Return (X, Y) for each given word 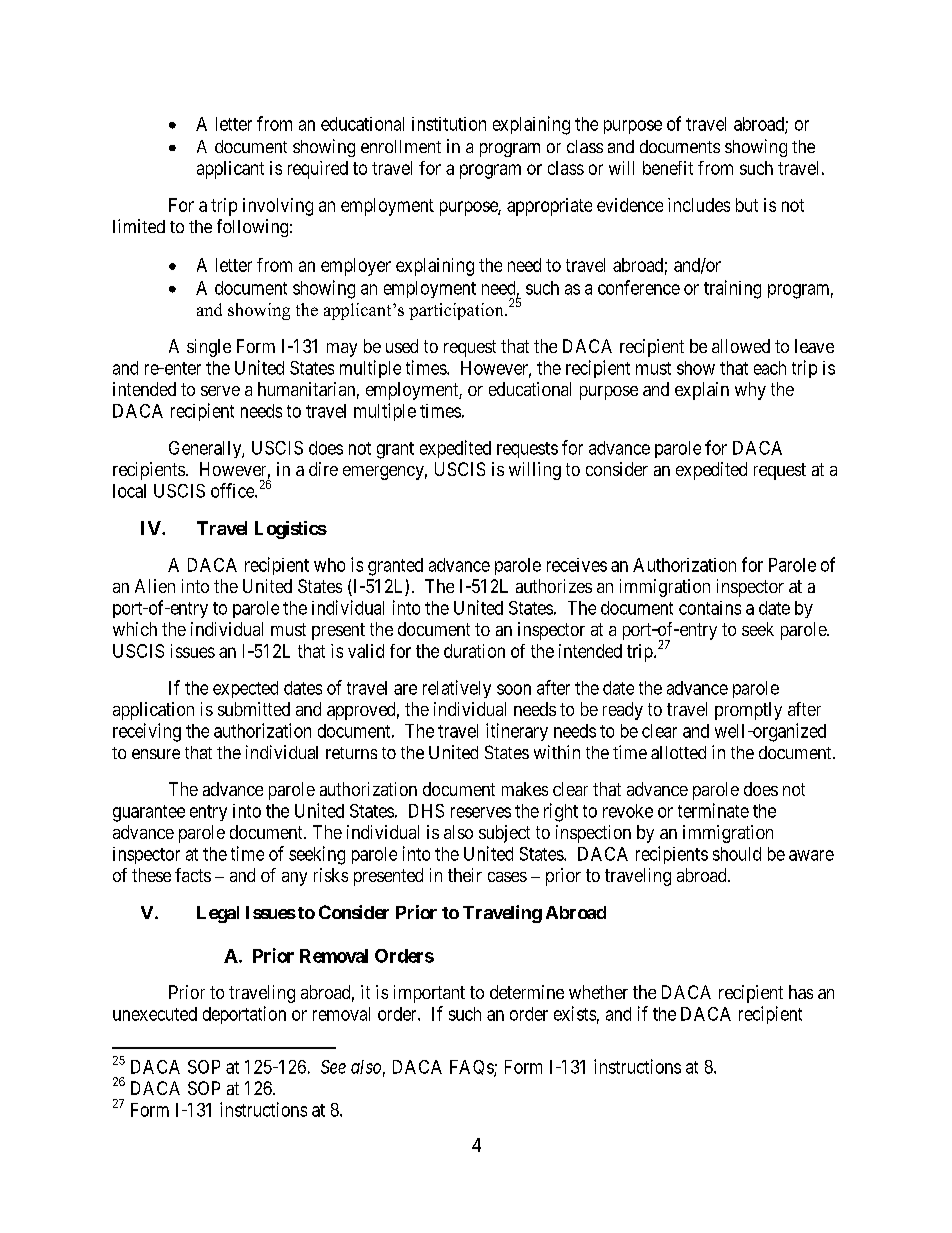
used (402, 346)
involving (278, 207)
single (209, 348)
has (801, 992)
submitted (254, 709)
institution (449, 124)
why (750, 391)
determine (527, 992)
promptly (748, 711)
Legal (218, 914)
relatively (457, 689)
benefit (668, 168)
